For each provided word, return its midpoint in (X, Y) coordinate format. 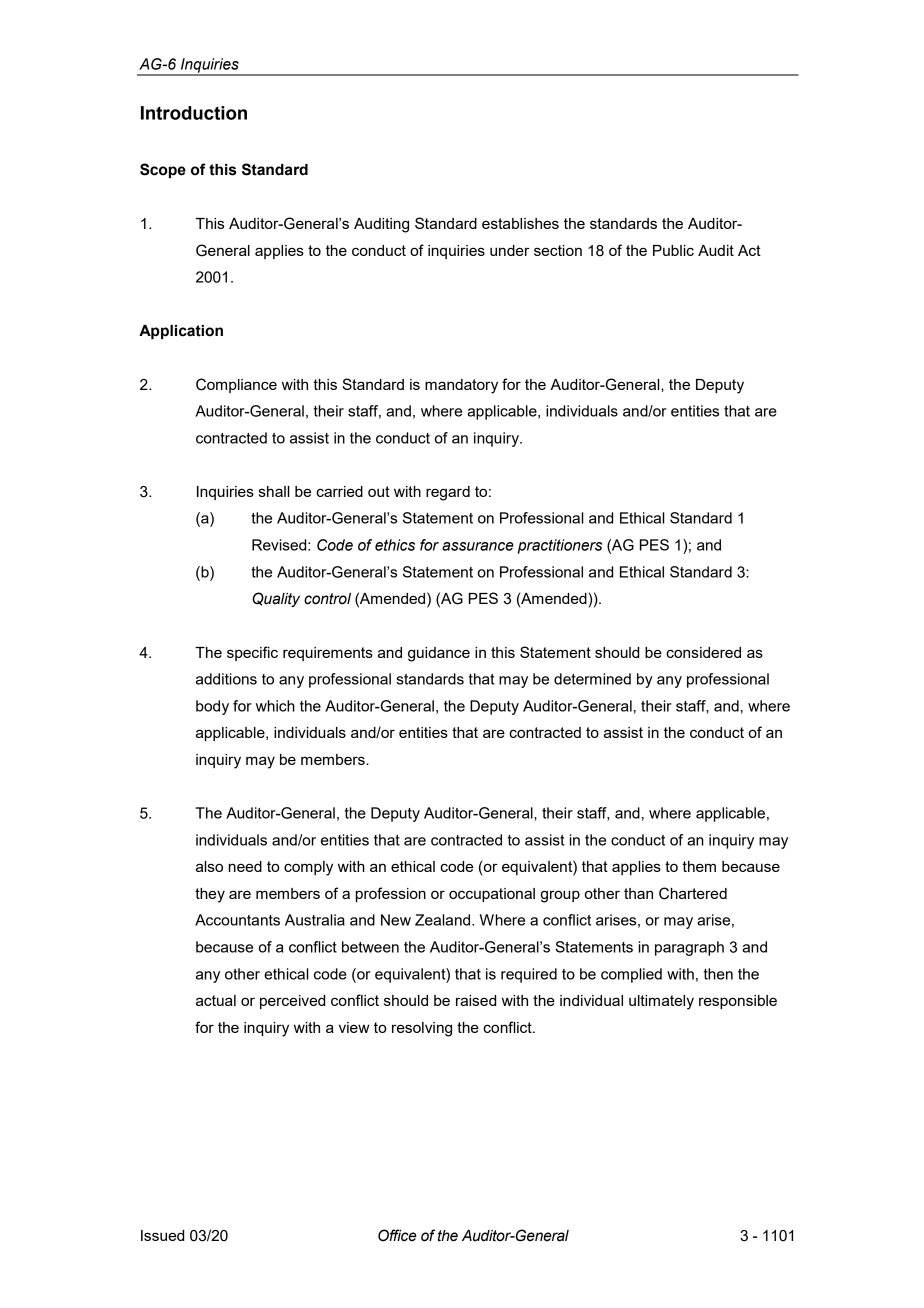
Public (673, 250)
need (245, 866)
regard (448, 493)
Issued (162, 1235)
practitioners (560, 546)
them (699, 866)
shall (274, 491)
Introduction (194, 113)
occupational (492, 895)
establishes (520, 223)
